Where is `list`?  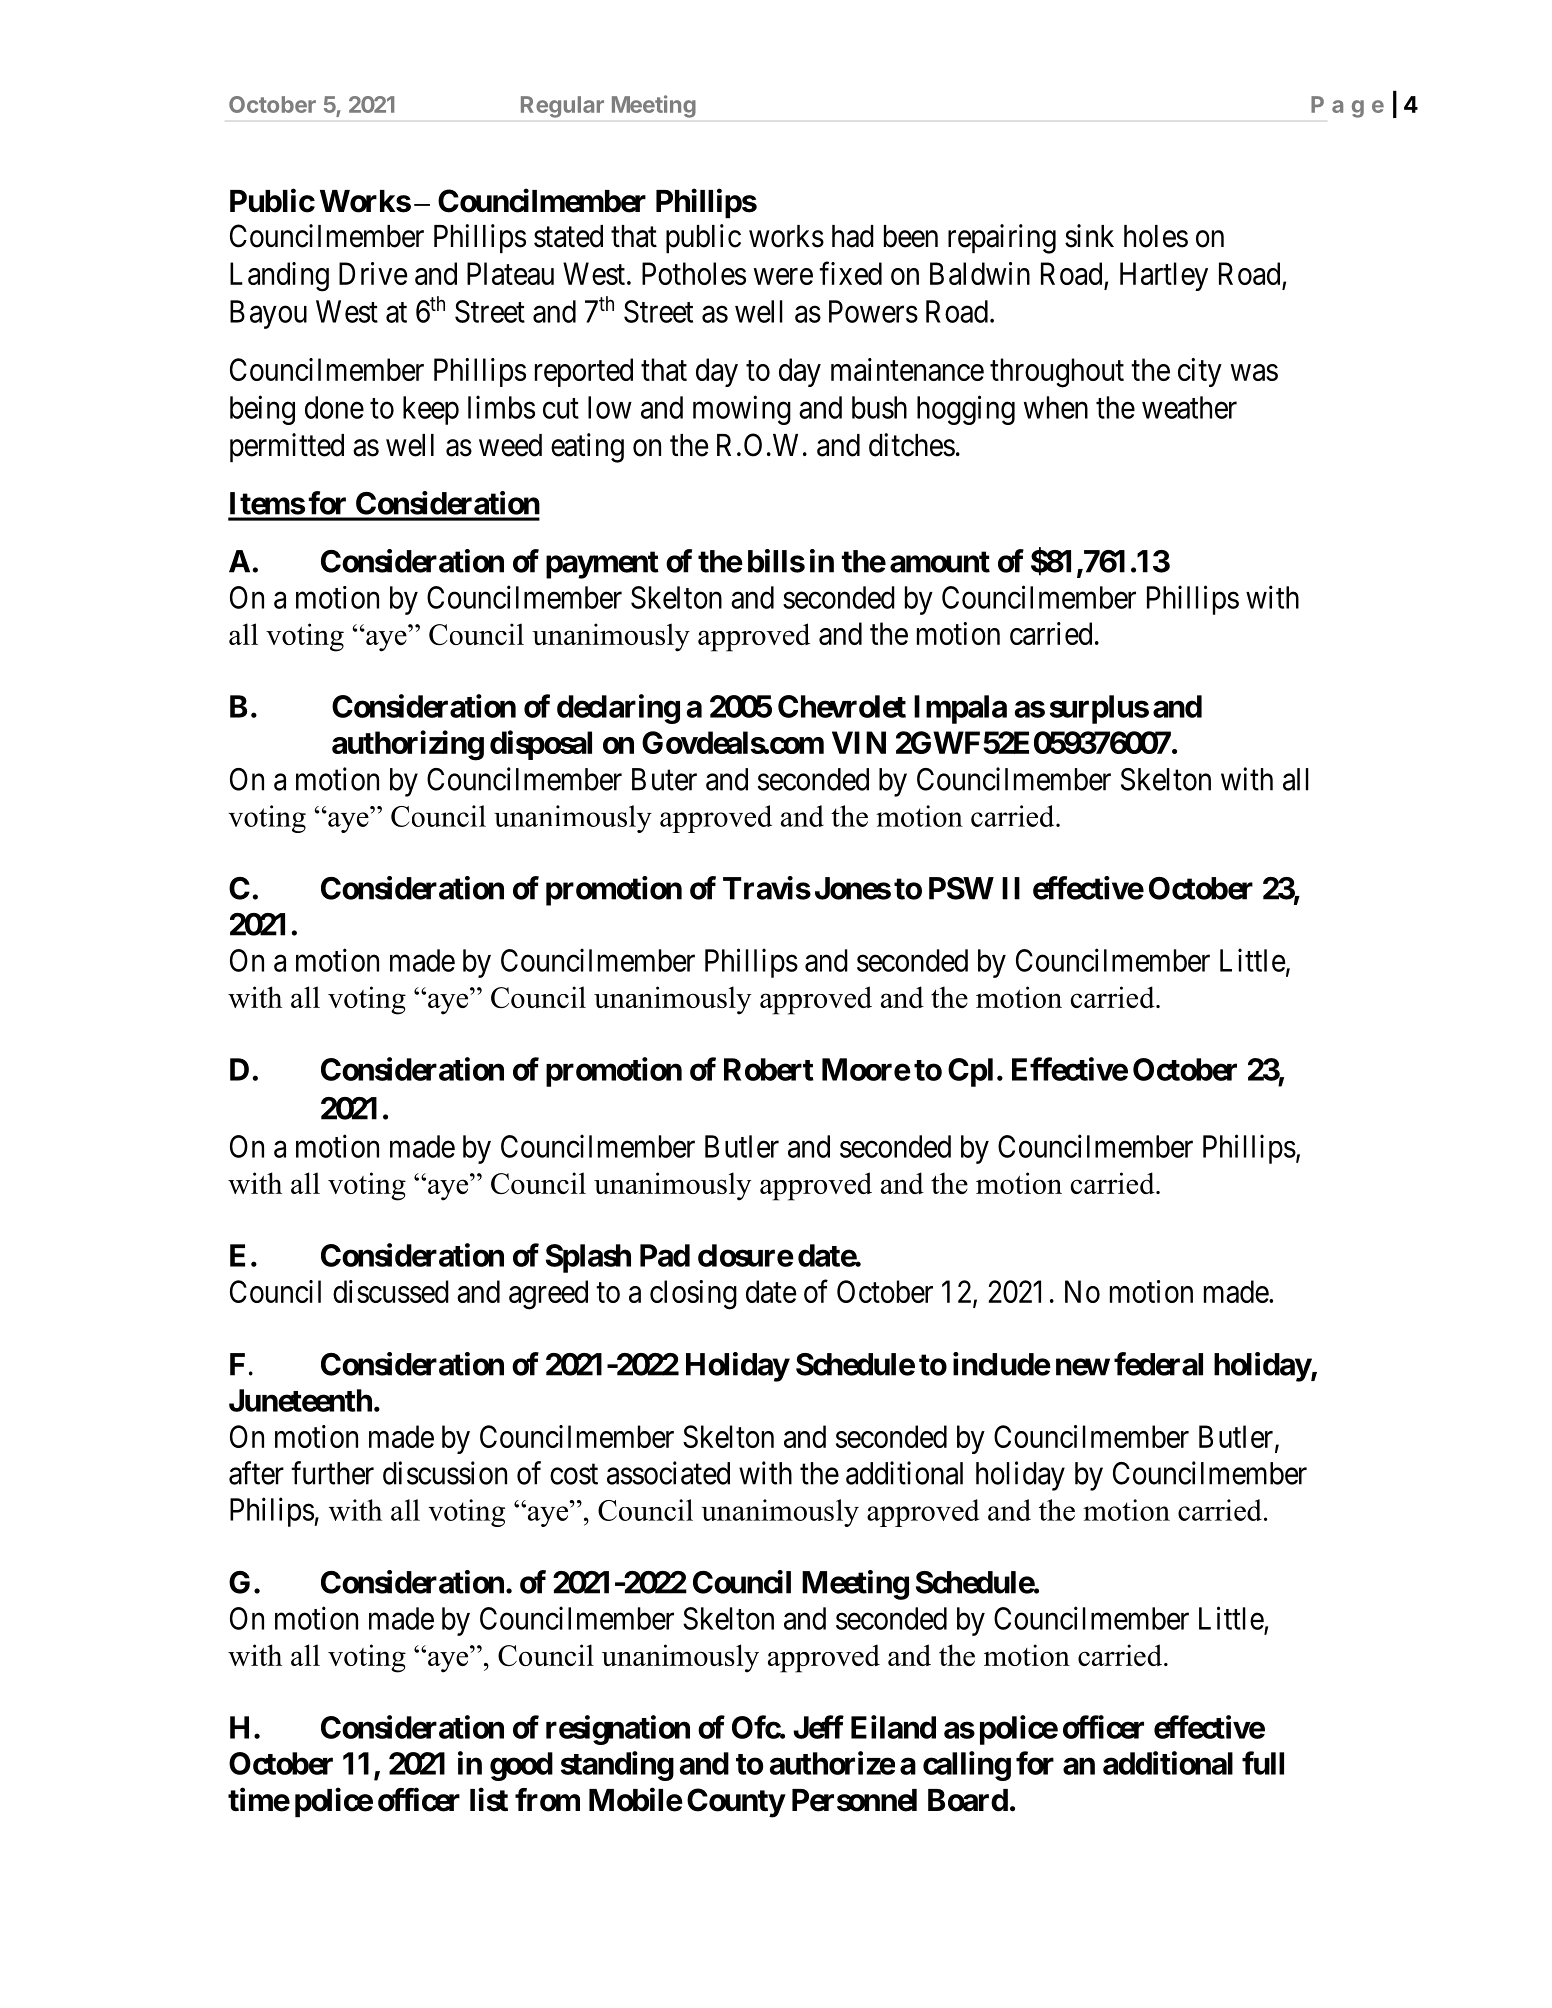 list is located at coordinates (489, 1800).
